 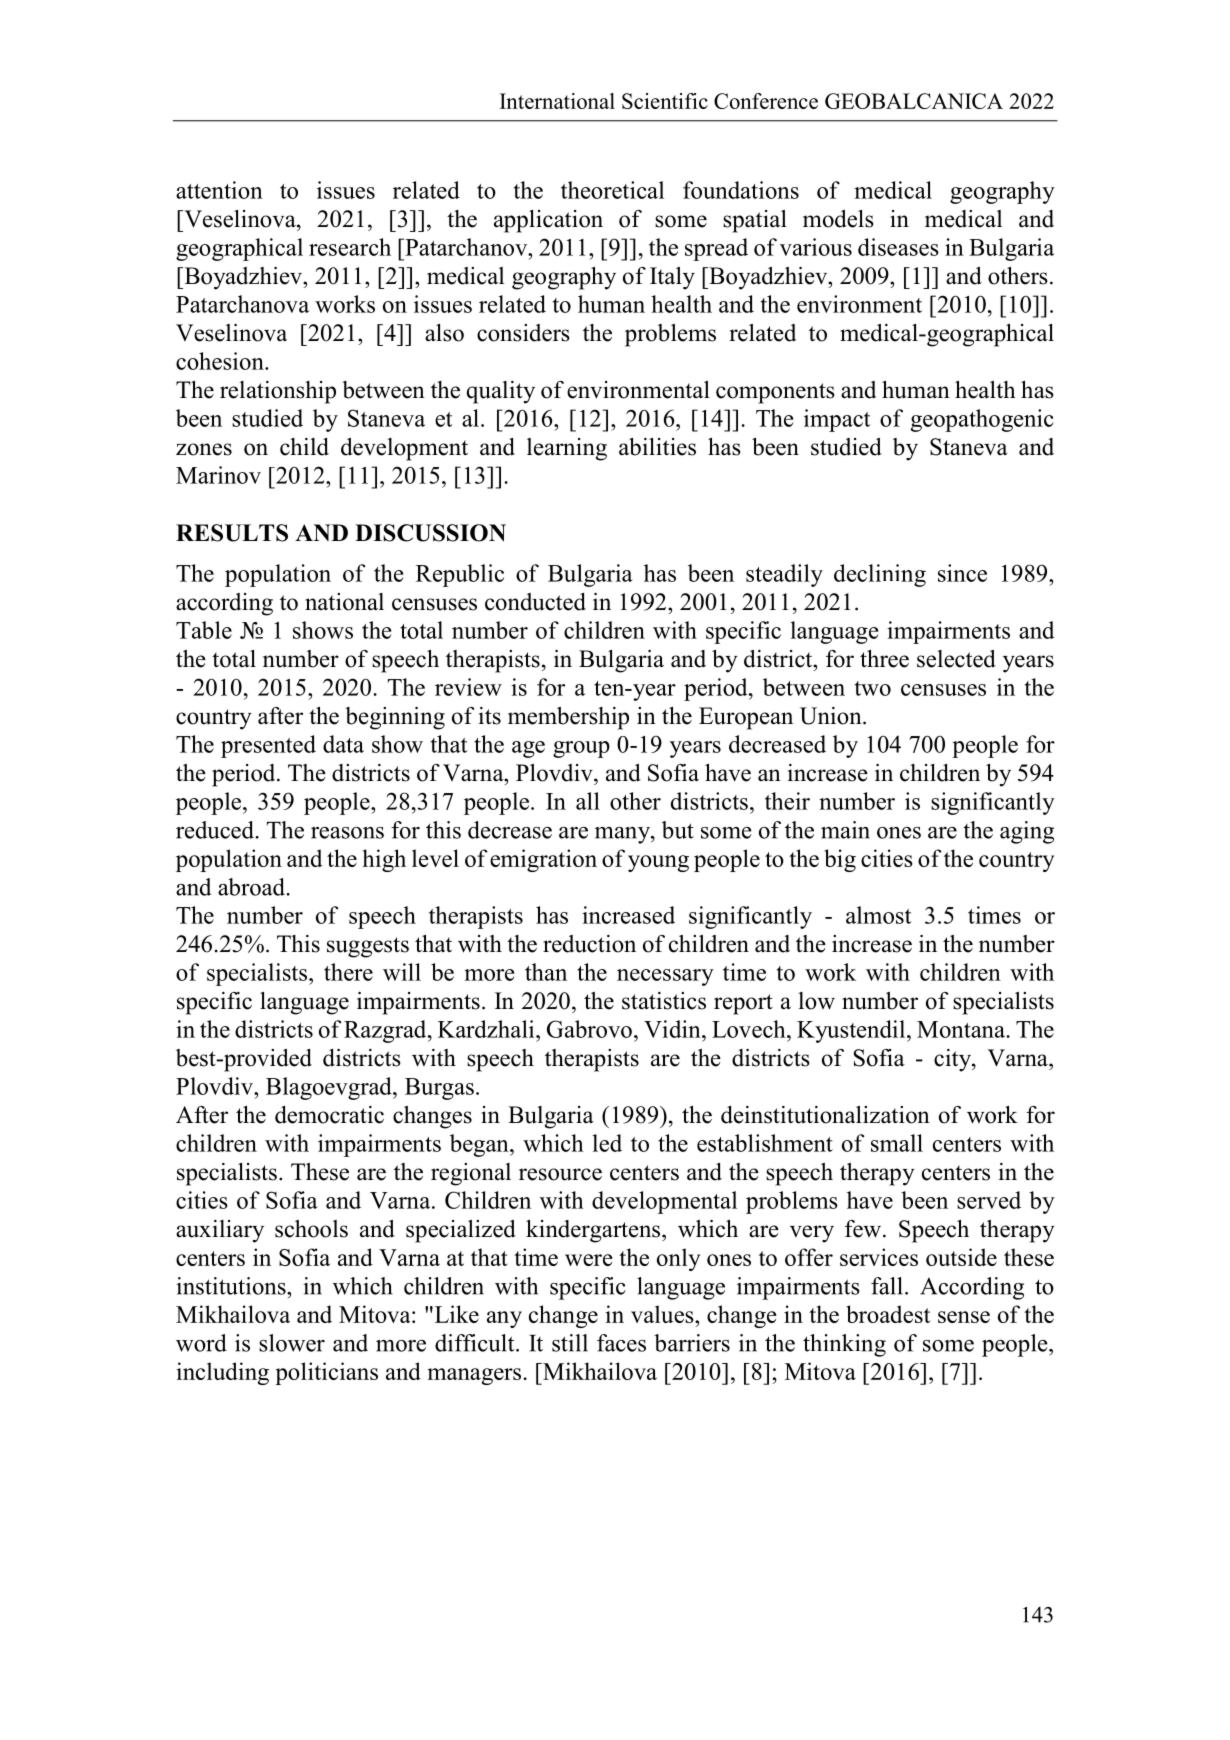 I want to click on models, so click(x=838, y=219).
